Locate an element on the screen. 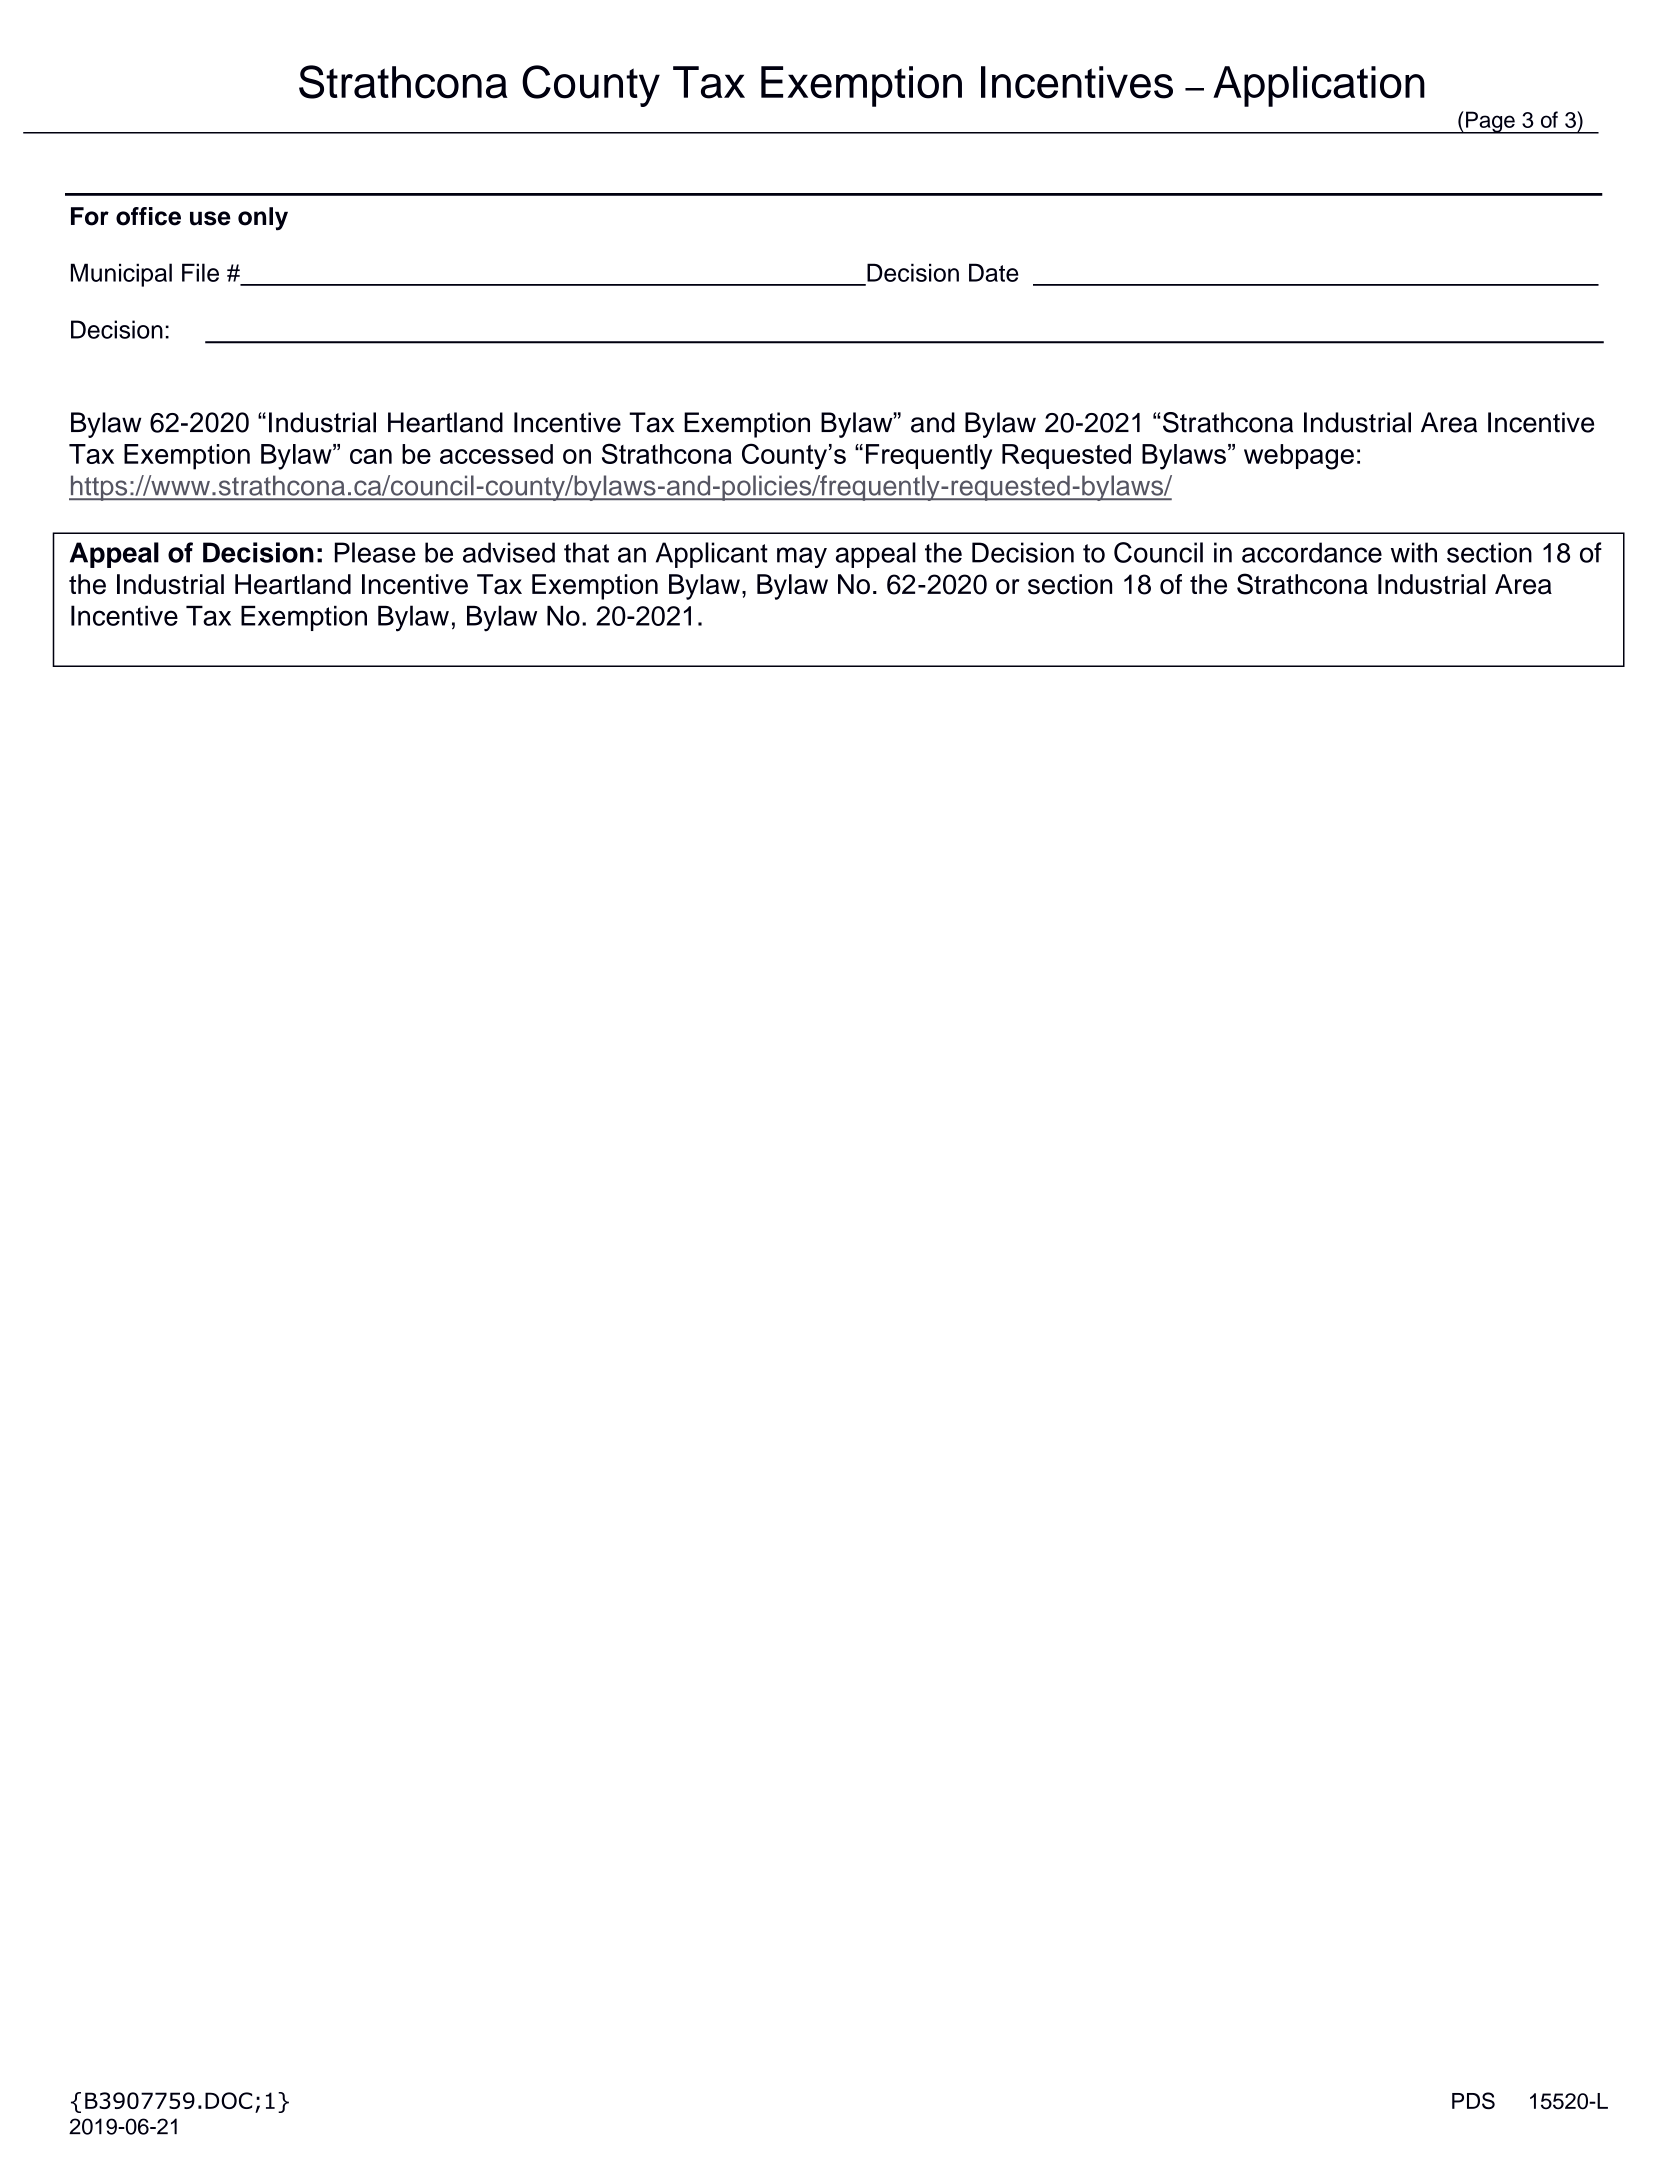  Application is located at coordinates (1319, 86).
